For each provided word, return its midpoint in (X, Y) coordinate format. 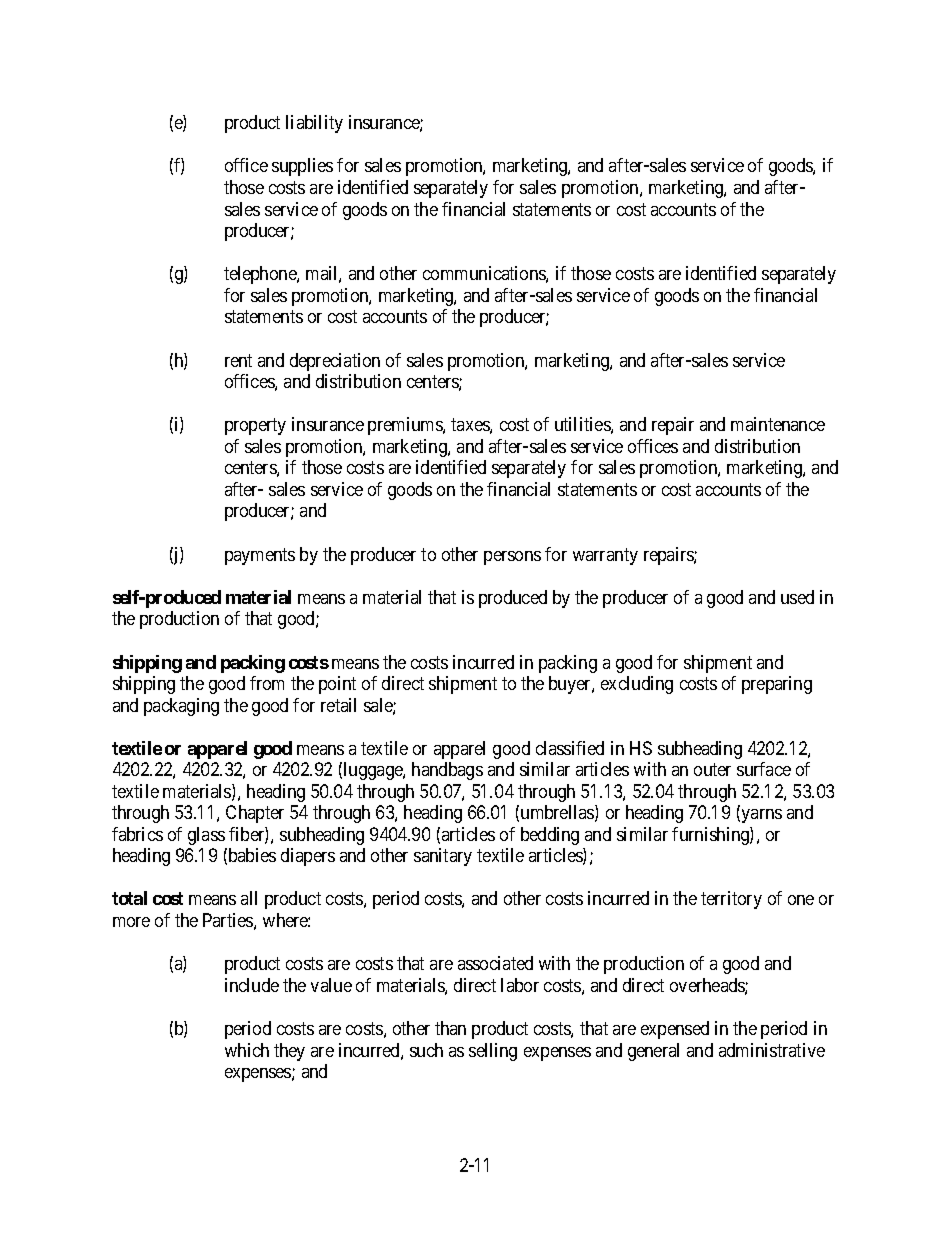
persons (512, 558)
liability (314, 124)
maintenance (778, 424)
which (247, 1050)
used (797, 597)
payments (260, 556)
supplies (302, 167)
